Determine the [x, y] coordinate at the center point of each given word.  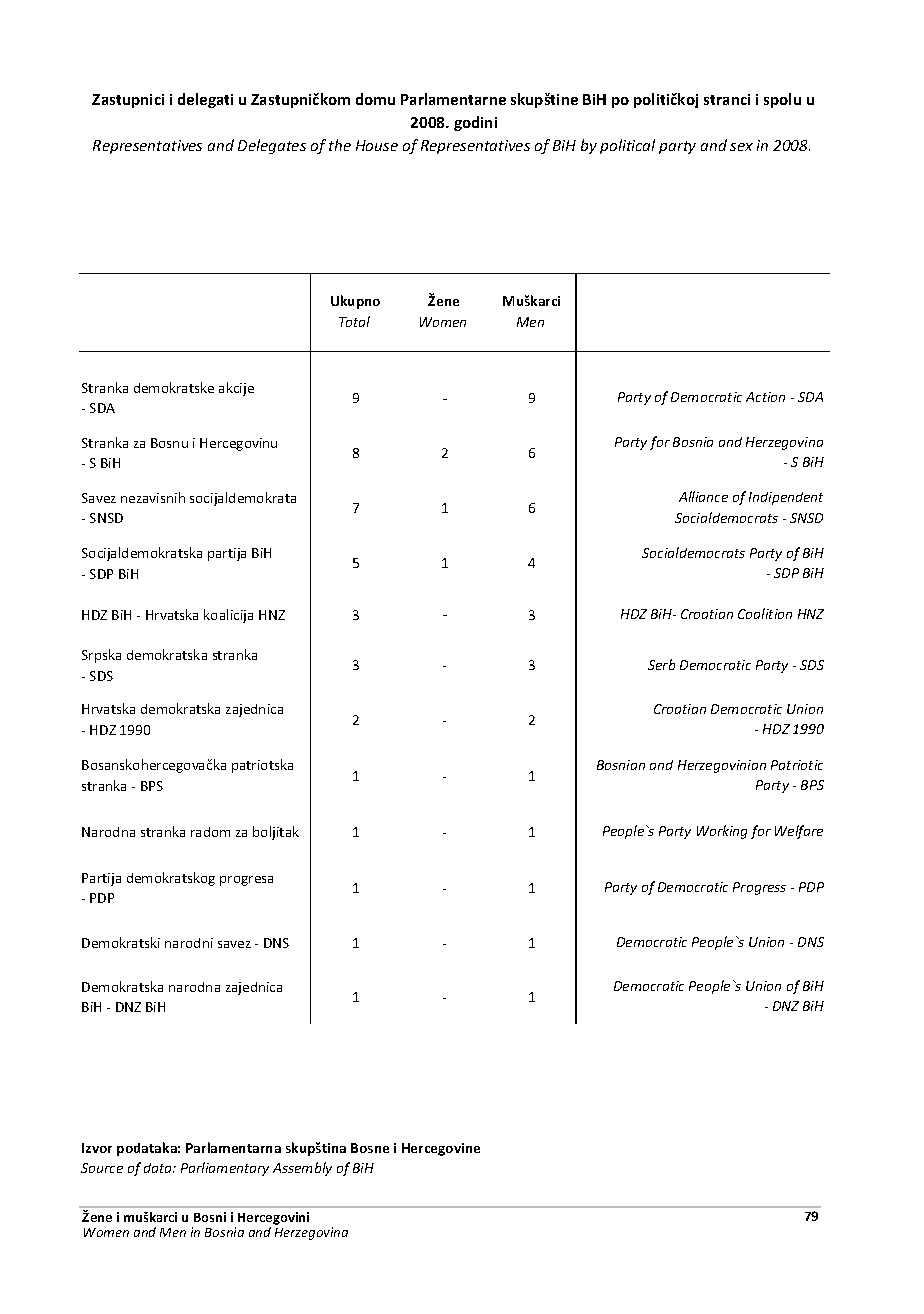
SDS [812, 665]
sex [741, 147]
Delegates [272, 146]
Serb [661, 664]
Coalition [765, 613]
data [159, 1168]
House [377, 145]
